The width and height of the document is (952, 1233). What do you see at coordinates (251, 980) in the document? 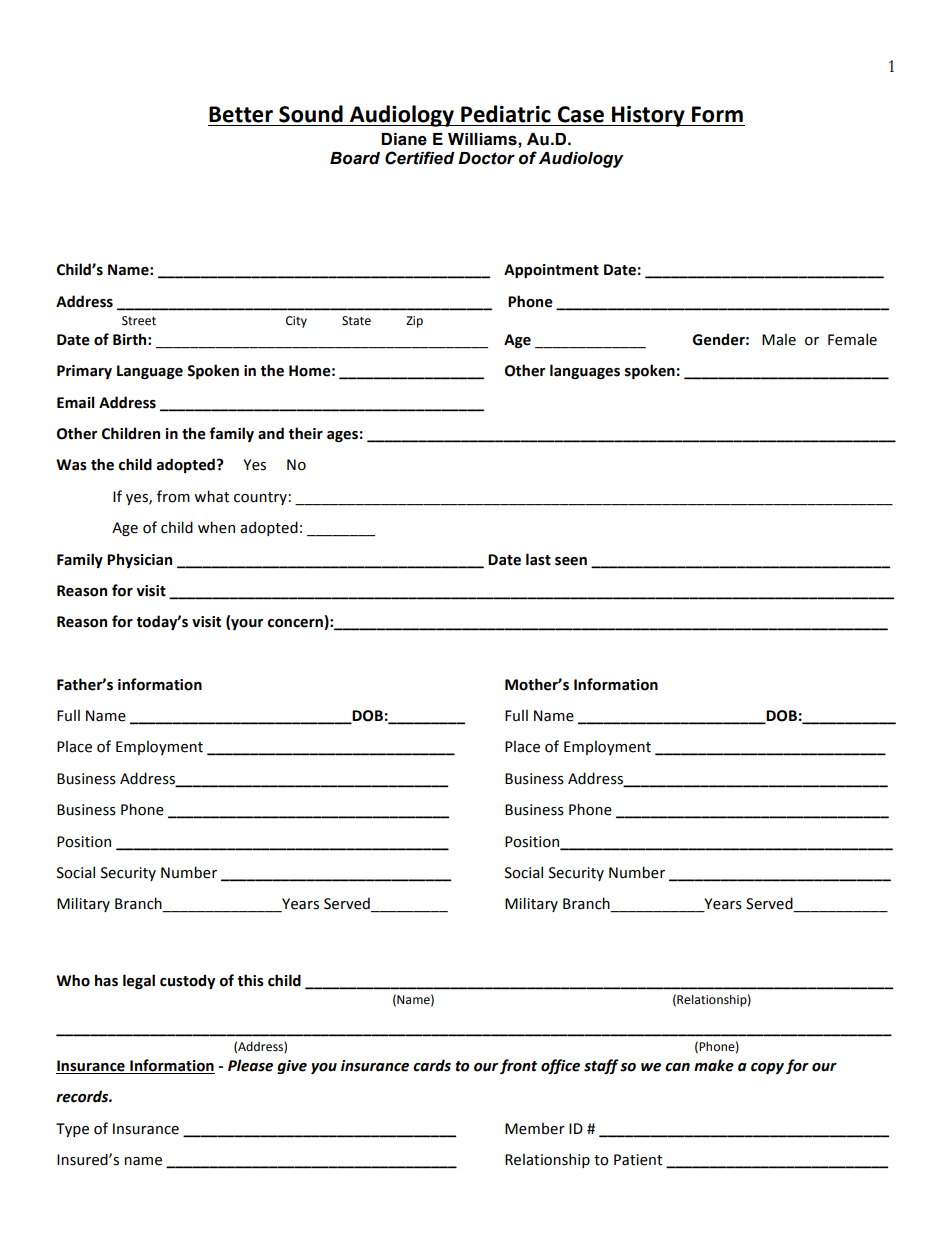
I see `this` at bounding box center [251, 980].
